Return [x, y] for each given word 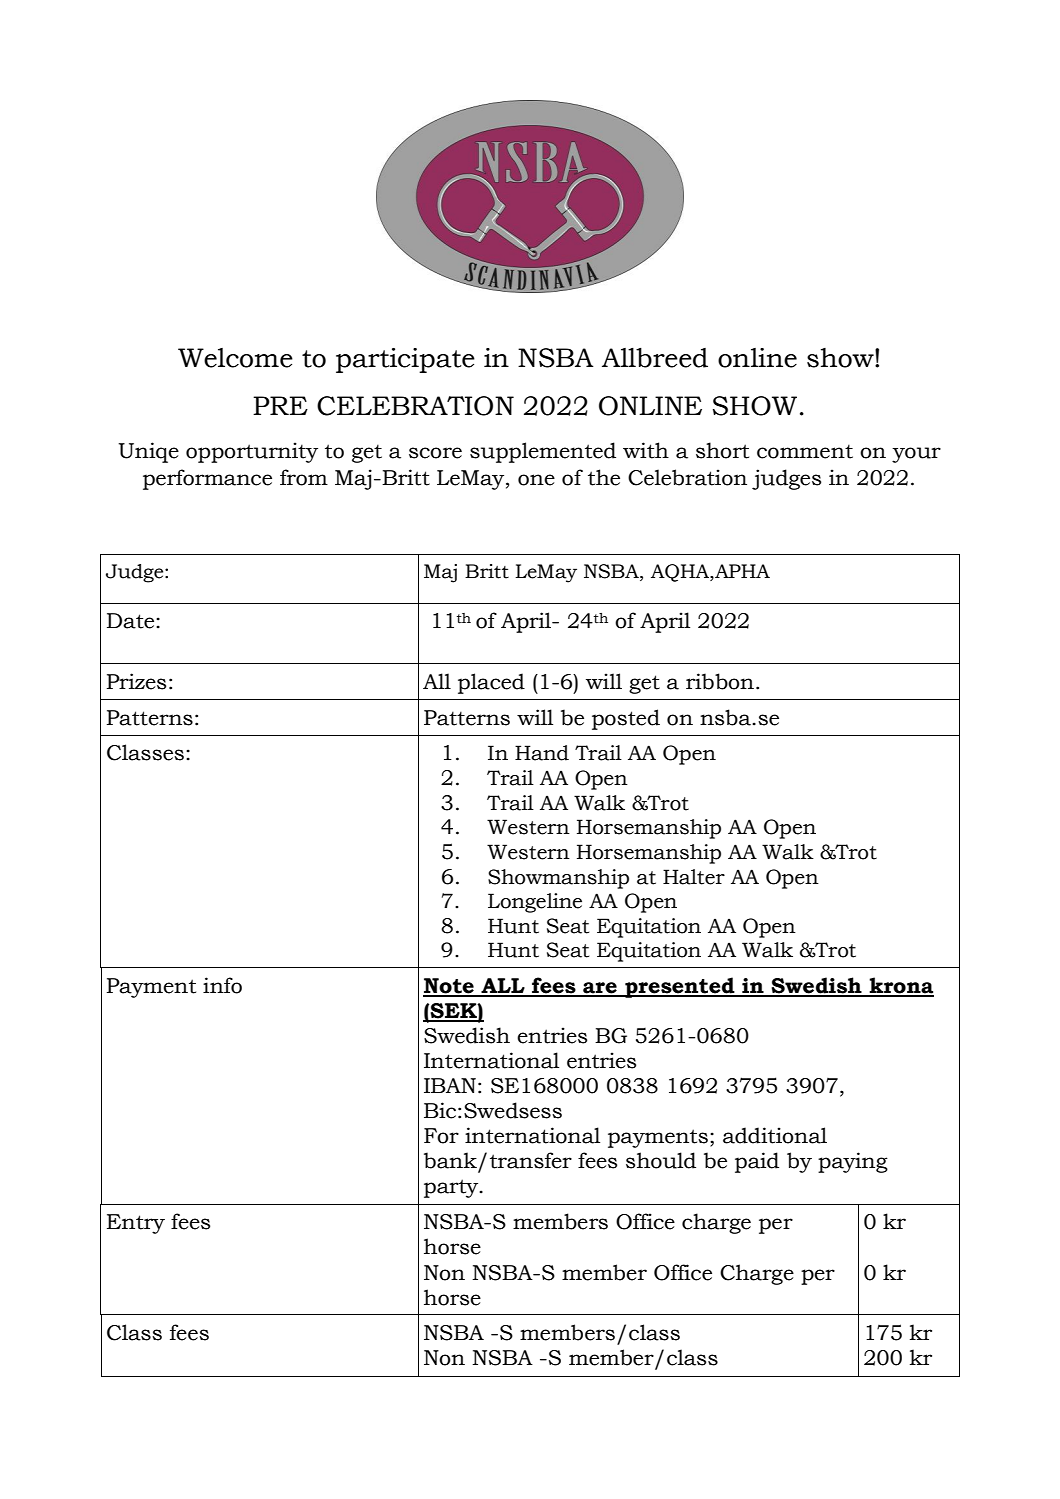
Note [449, 987]
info [222, 985]
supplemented [543, 452]
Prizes [136, 681]
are [600, 989]
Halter [694, 877]
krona [901, 986]
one [536, 480]
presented [680, 987]
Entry [136, 1224]
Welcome [235, 358]
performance [207, 479]
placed [491, 683]
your [916, 455]
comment [805, 451]
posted [626, 719]
